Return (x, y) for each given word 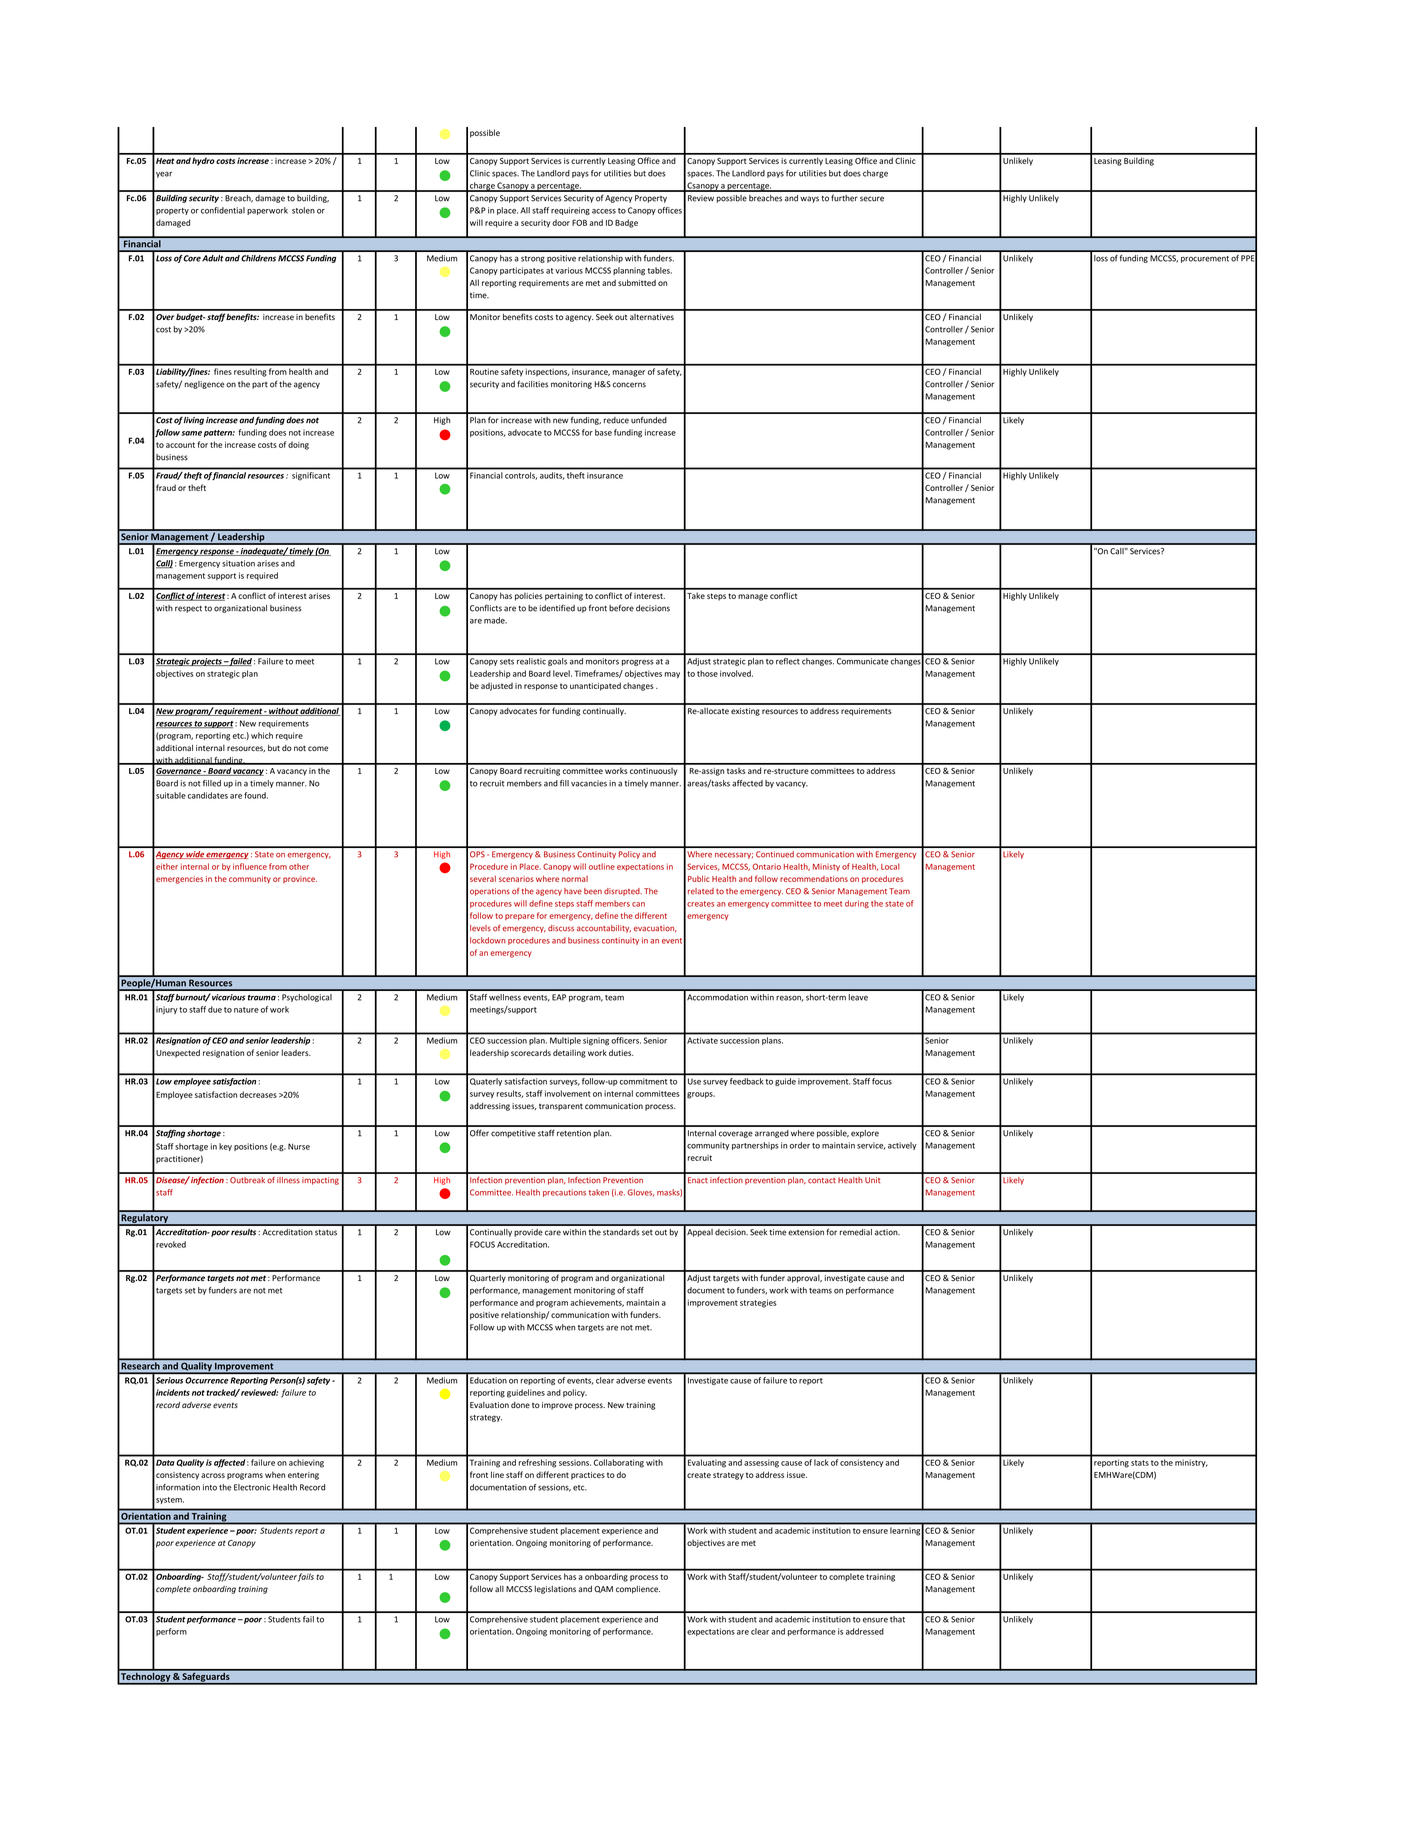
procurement (1205, 259)
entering (303, 1476)
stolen (303, 210)
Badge (626, 223)
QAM (603, 1589)
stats (1140, 1463)
